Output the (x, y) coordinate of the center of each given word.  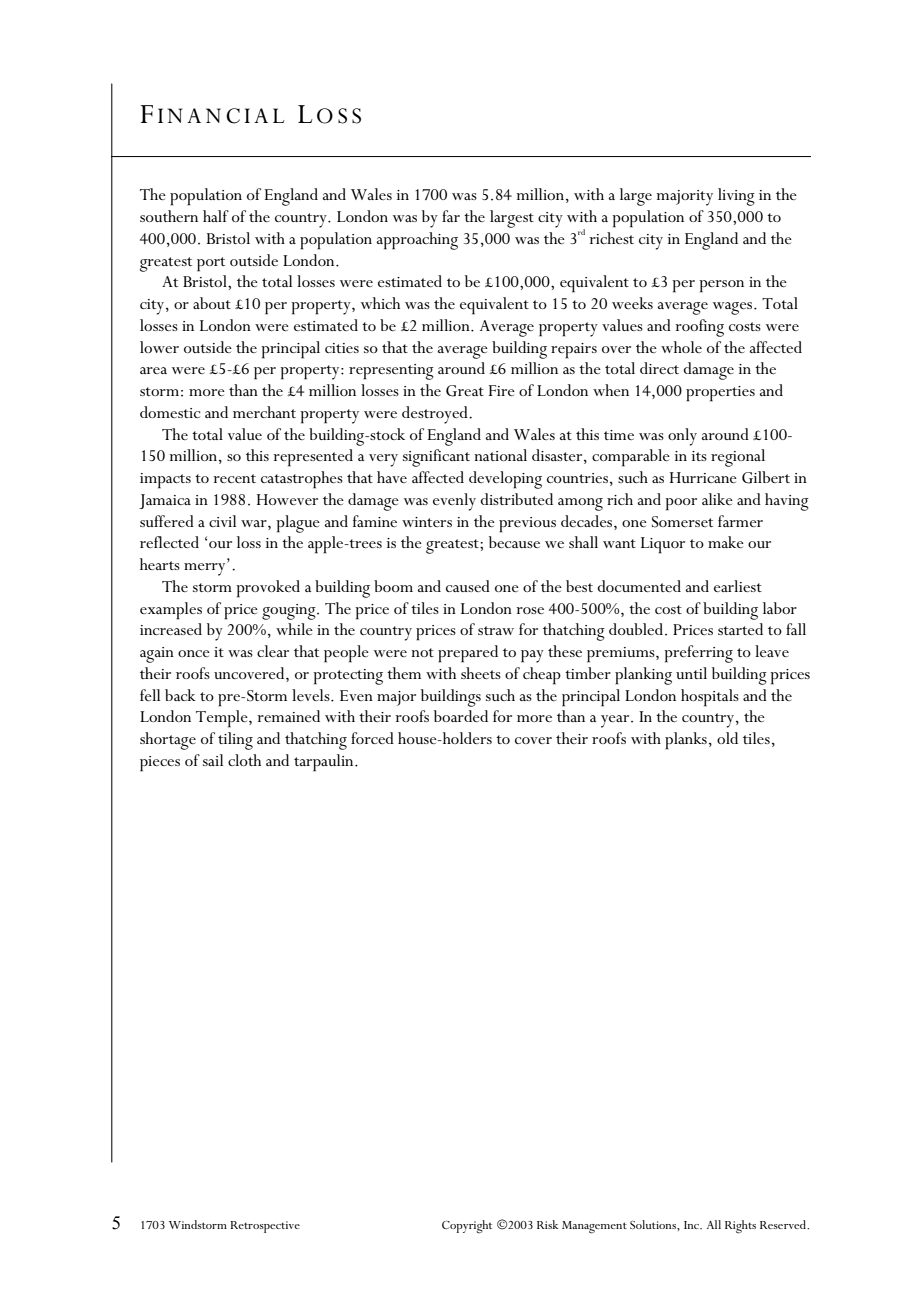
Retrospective (265, 1227)
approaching (417, 241)
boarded (461, 716)
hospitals (710, 698)
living (736, 197)
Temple (223, 719)
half (216, 216)
